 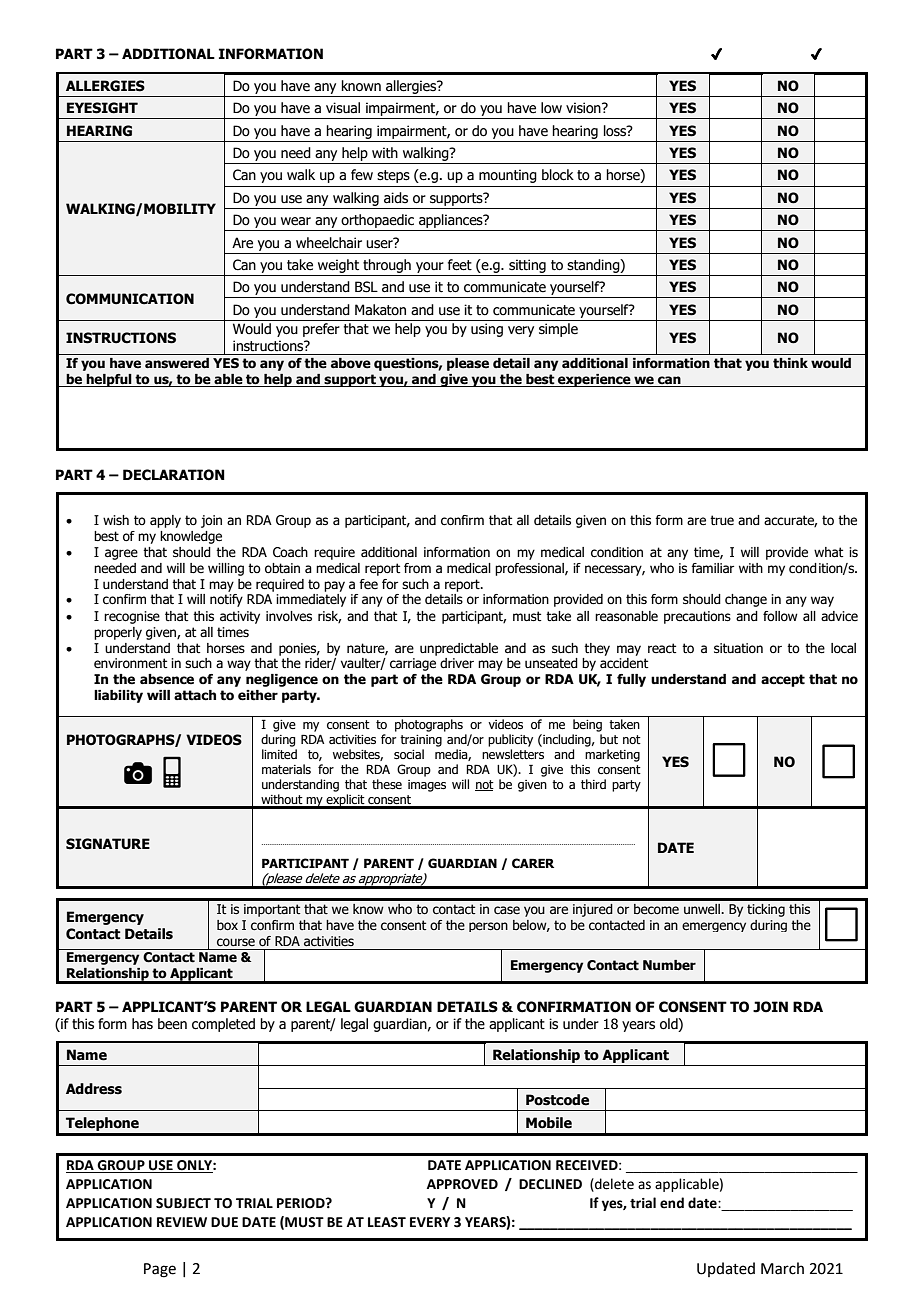 What do you see at coordinates (616, 131) in the document?
I see `loss` at bounding box center [616, 131].
